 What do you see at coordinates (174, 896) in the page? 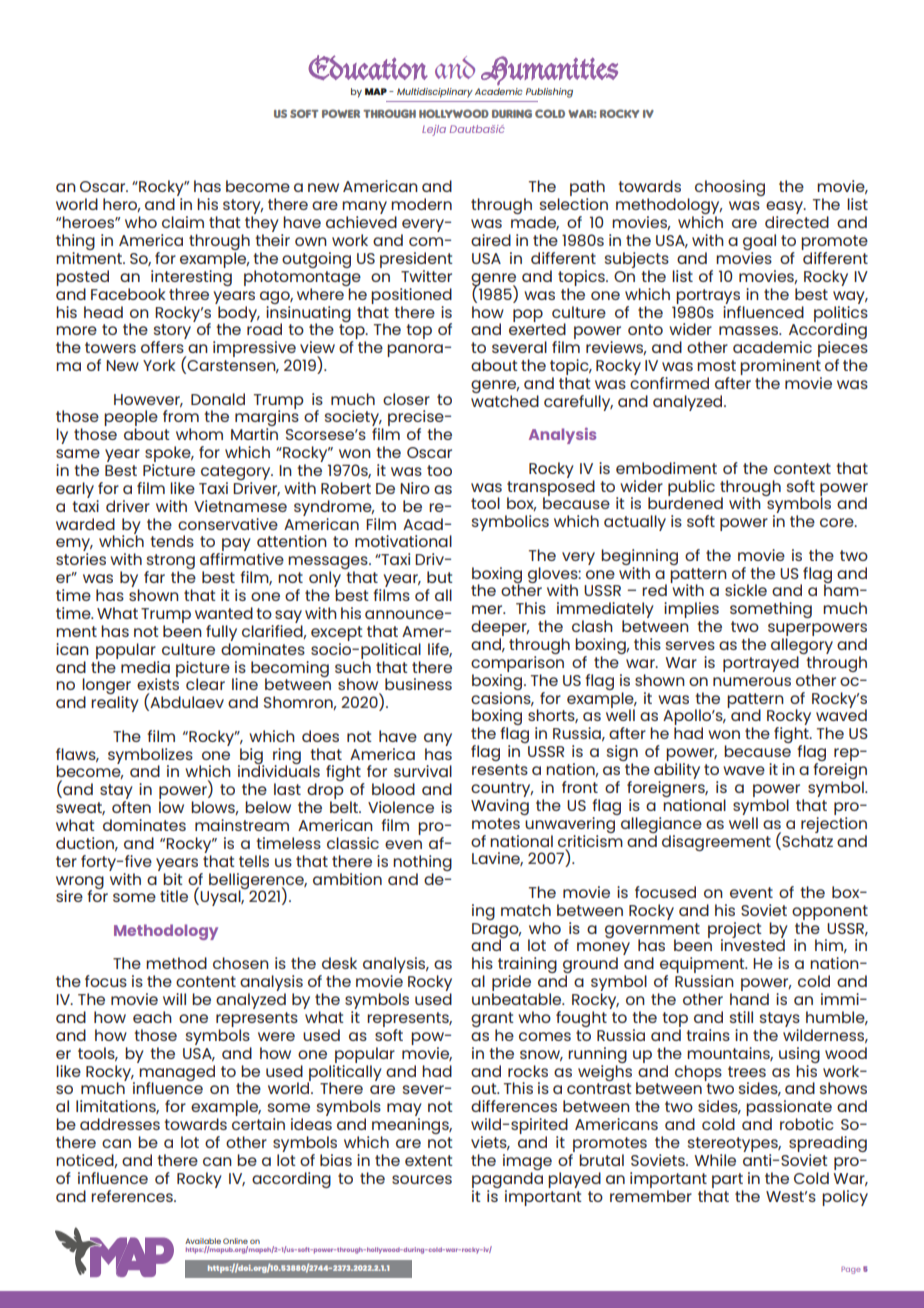
I see `title` at bounding box center [174, 896].
